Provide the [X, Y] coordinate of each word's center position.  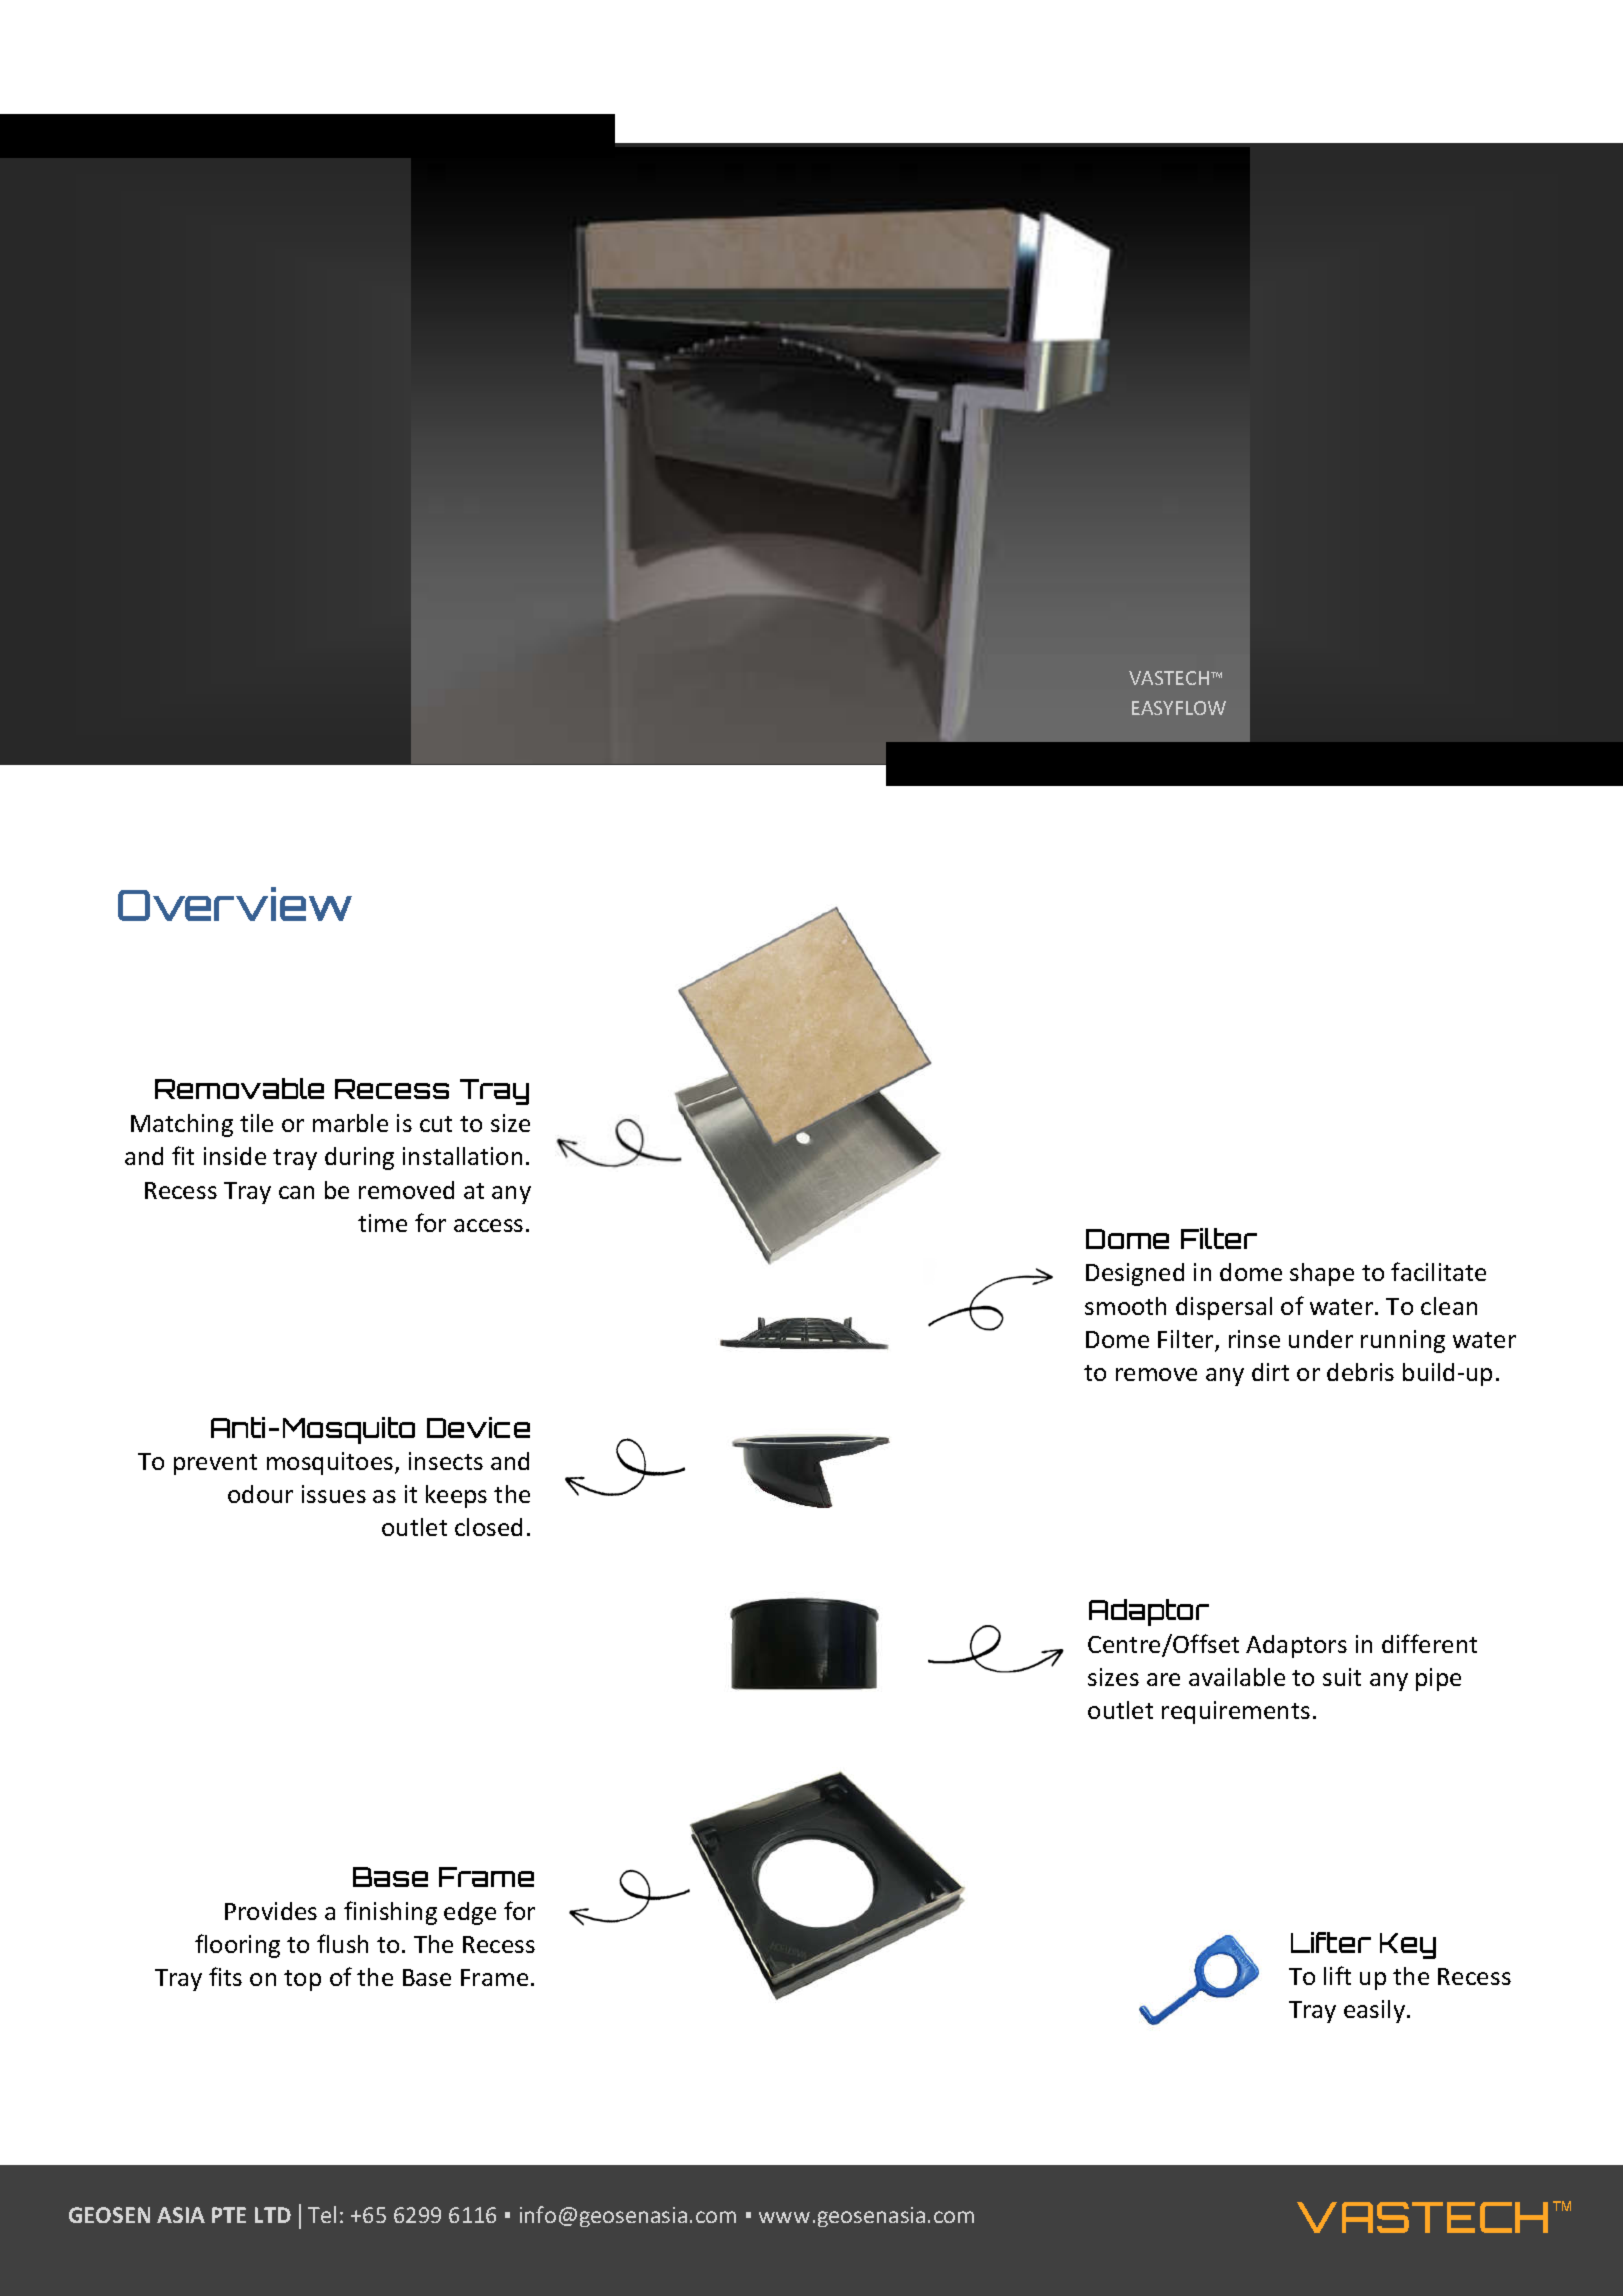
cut [436, 1124]
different [1429, 1643]
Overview [235, 904]
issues [334, 1494]
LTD [273, 2215]
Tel [322, 2214]
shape [1322, 1274]
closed [488, 1527]
